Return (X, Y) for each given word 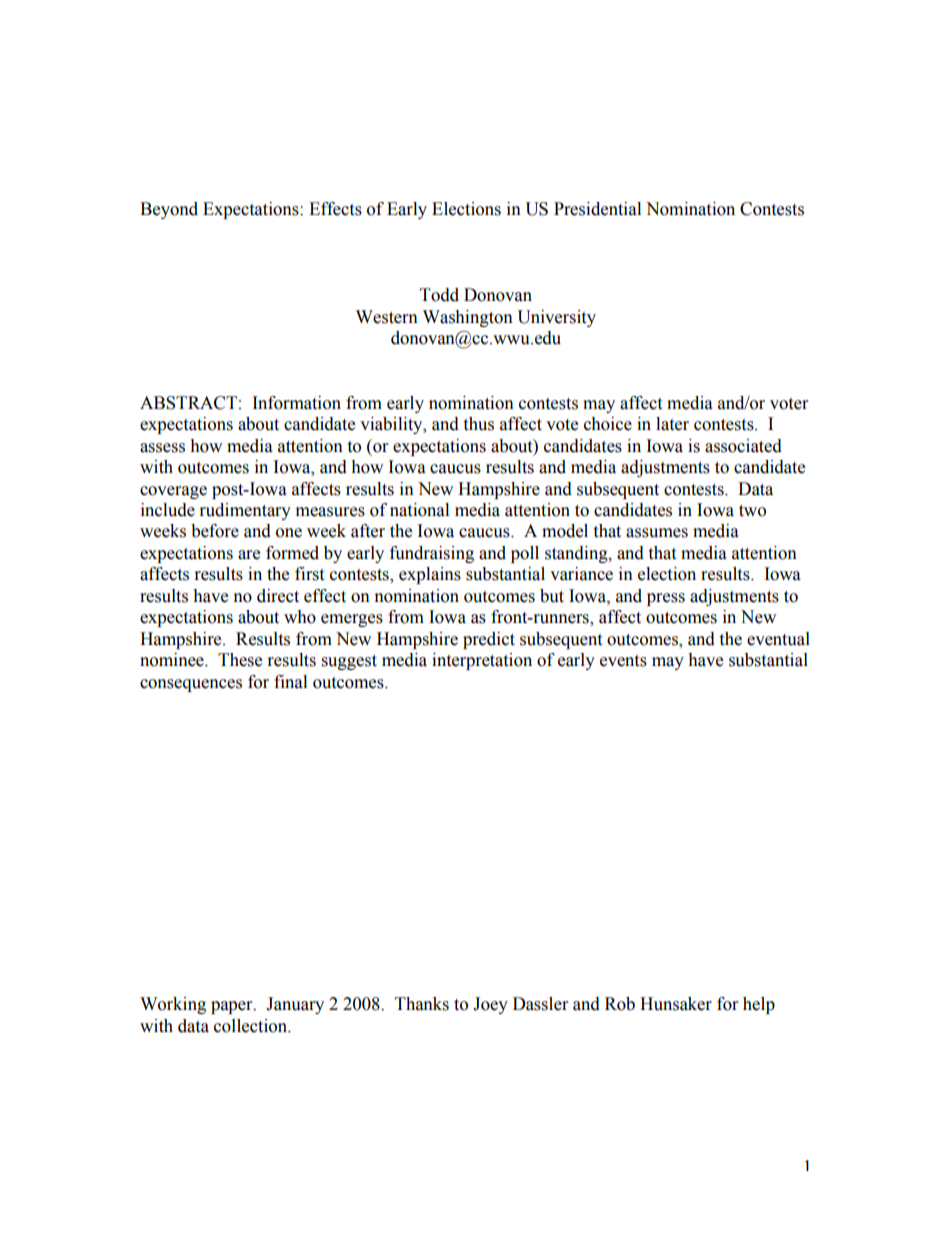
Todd (439, 295)
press (666, 599)
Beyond (169, 210)
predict (489, 640)
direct (278, 596)
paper (233, 1007)
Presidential (597, 209)
